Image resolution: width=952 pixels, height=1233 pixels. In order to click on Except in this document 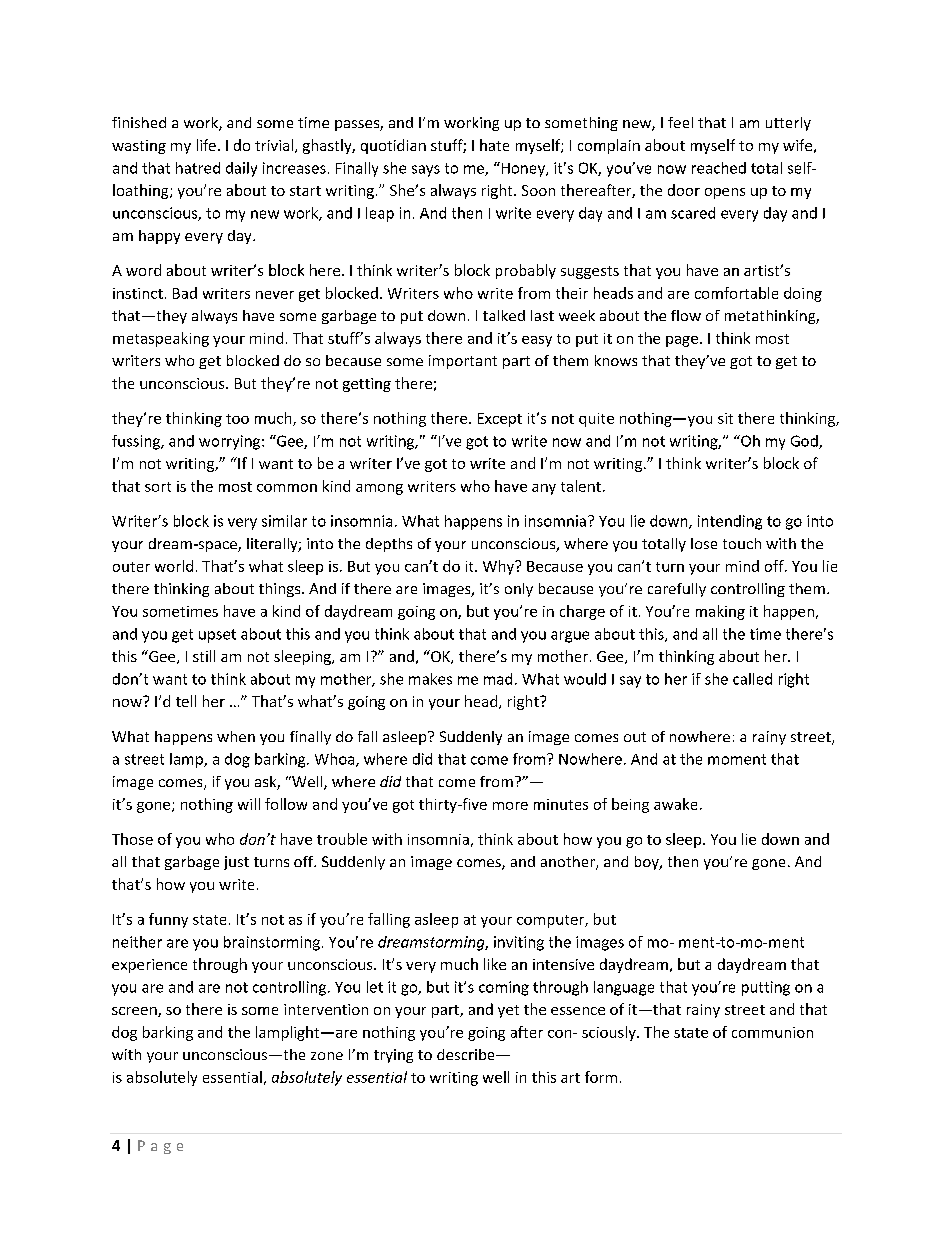, I will do `click(500, 420)`.
